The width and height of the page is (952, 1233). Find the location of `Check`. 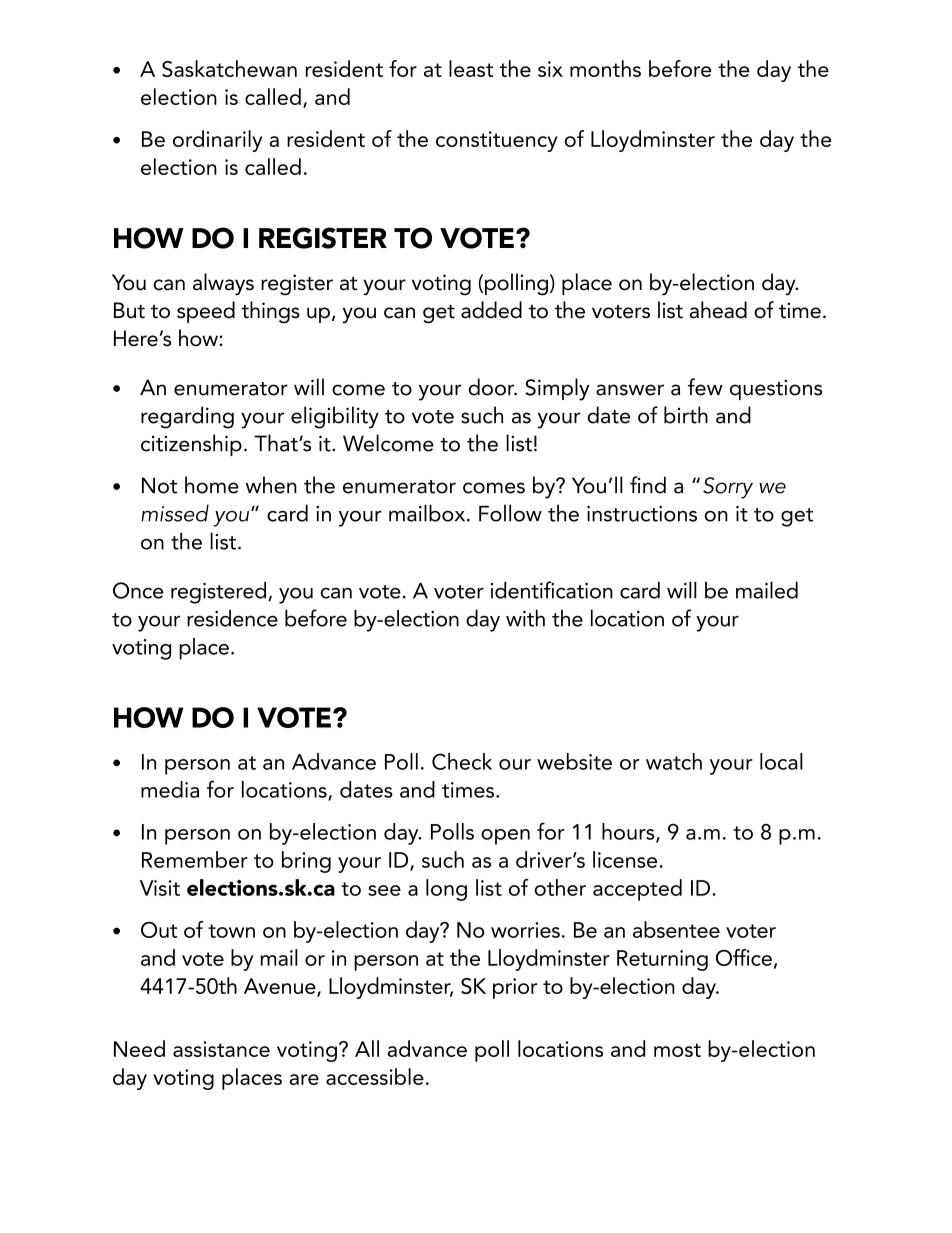

Check is located at coordinates (462, 761).
